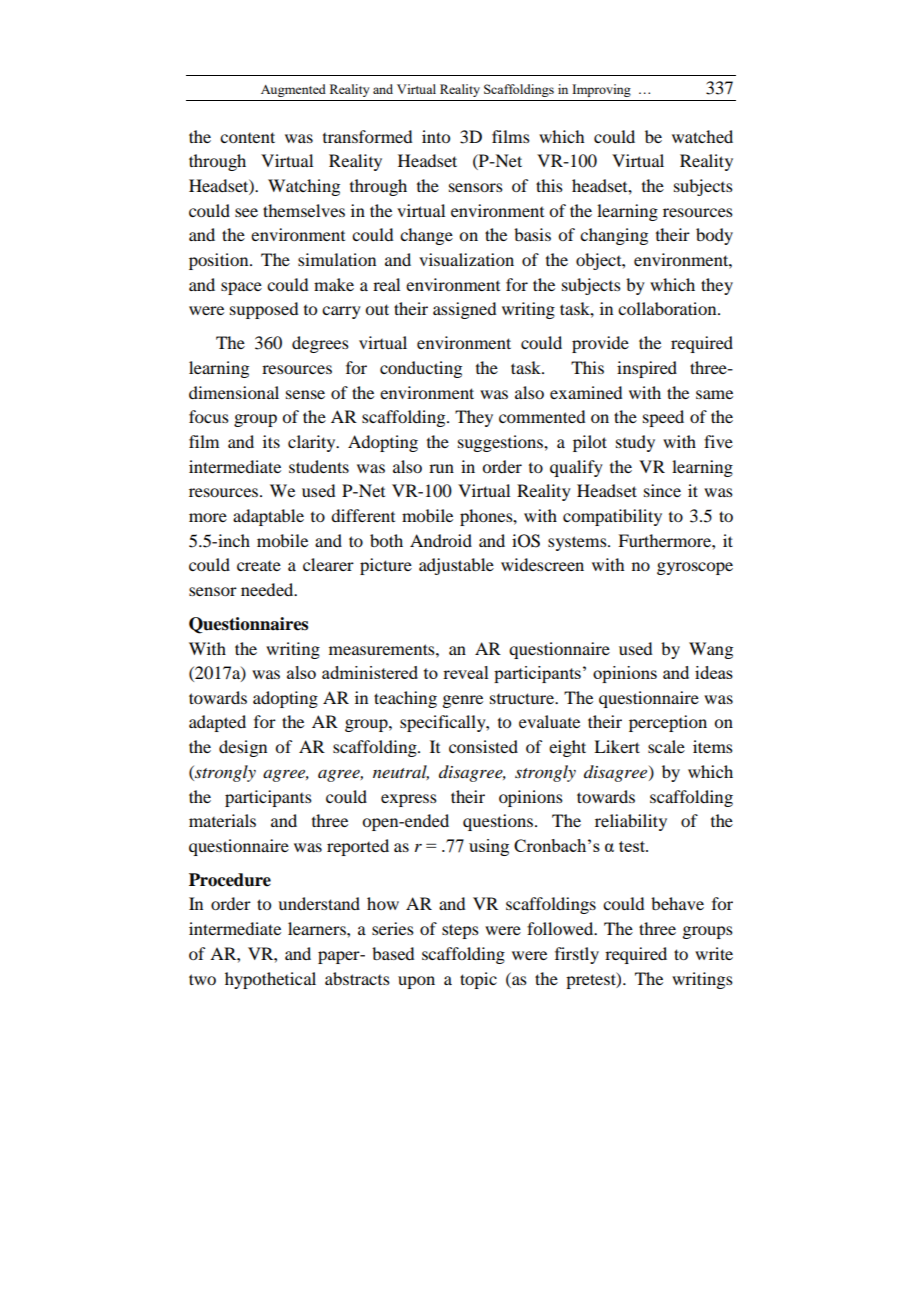 This screenshot has width=924, height=1308. What do you see at coordinates (702, 136) in the screenshot?
I see `watched` at bounding box center [702, 136].
